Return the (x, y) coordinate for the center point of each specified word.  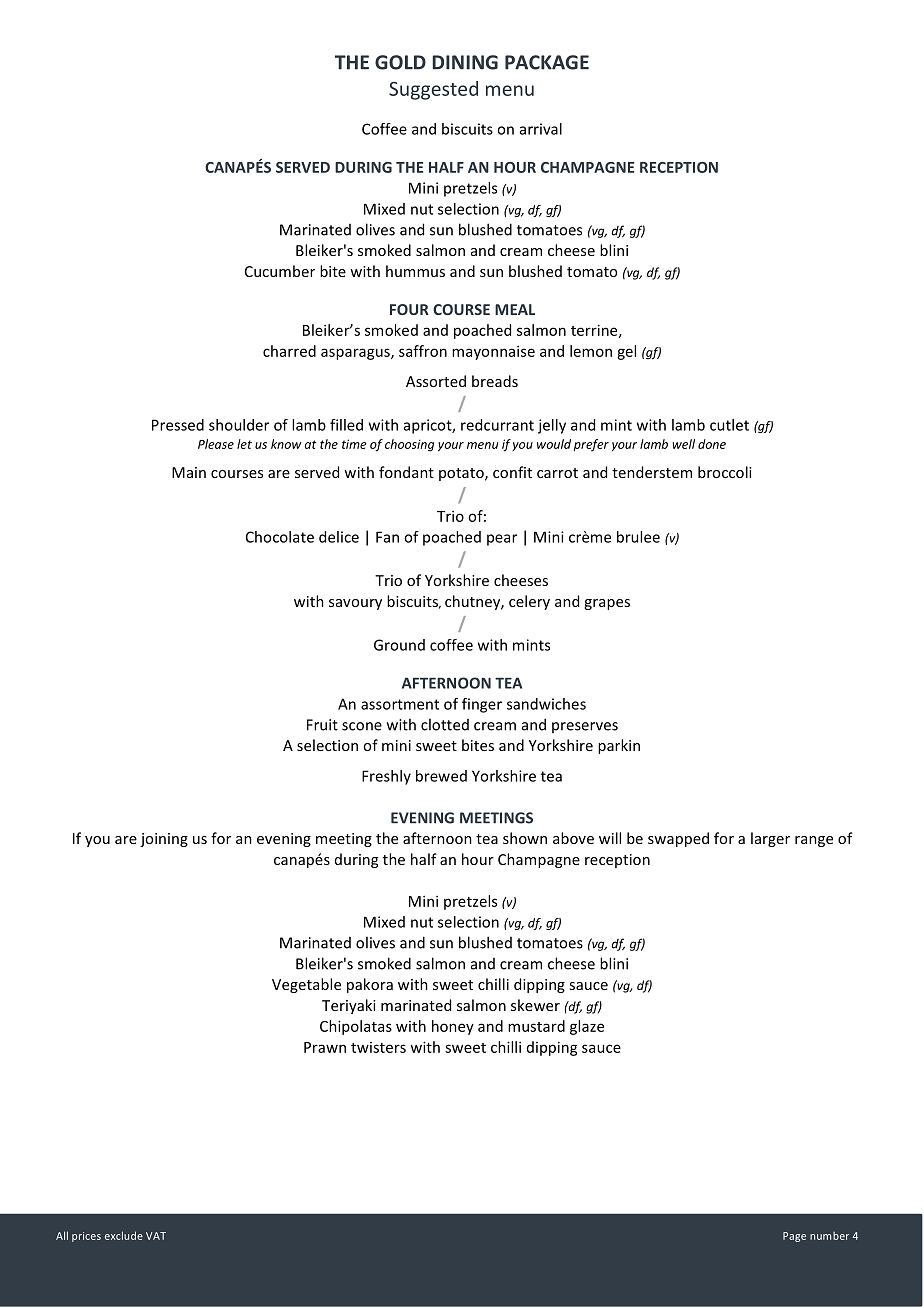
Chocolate (280, 537)
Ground (399, 645)
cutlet (729, 425)
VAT (156, 1236)
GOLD (400, 62)
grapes (607, 604)
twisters (378, 1047)
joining (164, 840)
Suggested (433, 90)
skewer (535, 1005)
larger (770, 839)
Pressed (178, 425)
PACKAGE (547, 62)
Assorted (436, 381)
